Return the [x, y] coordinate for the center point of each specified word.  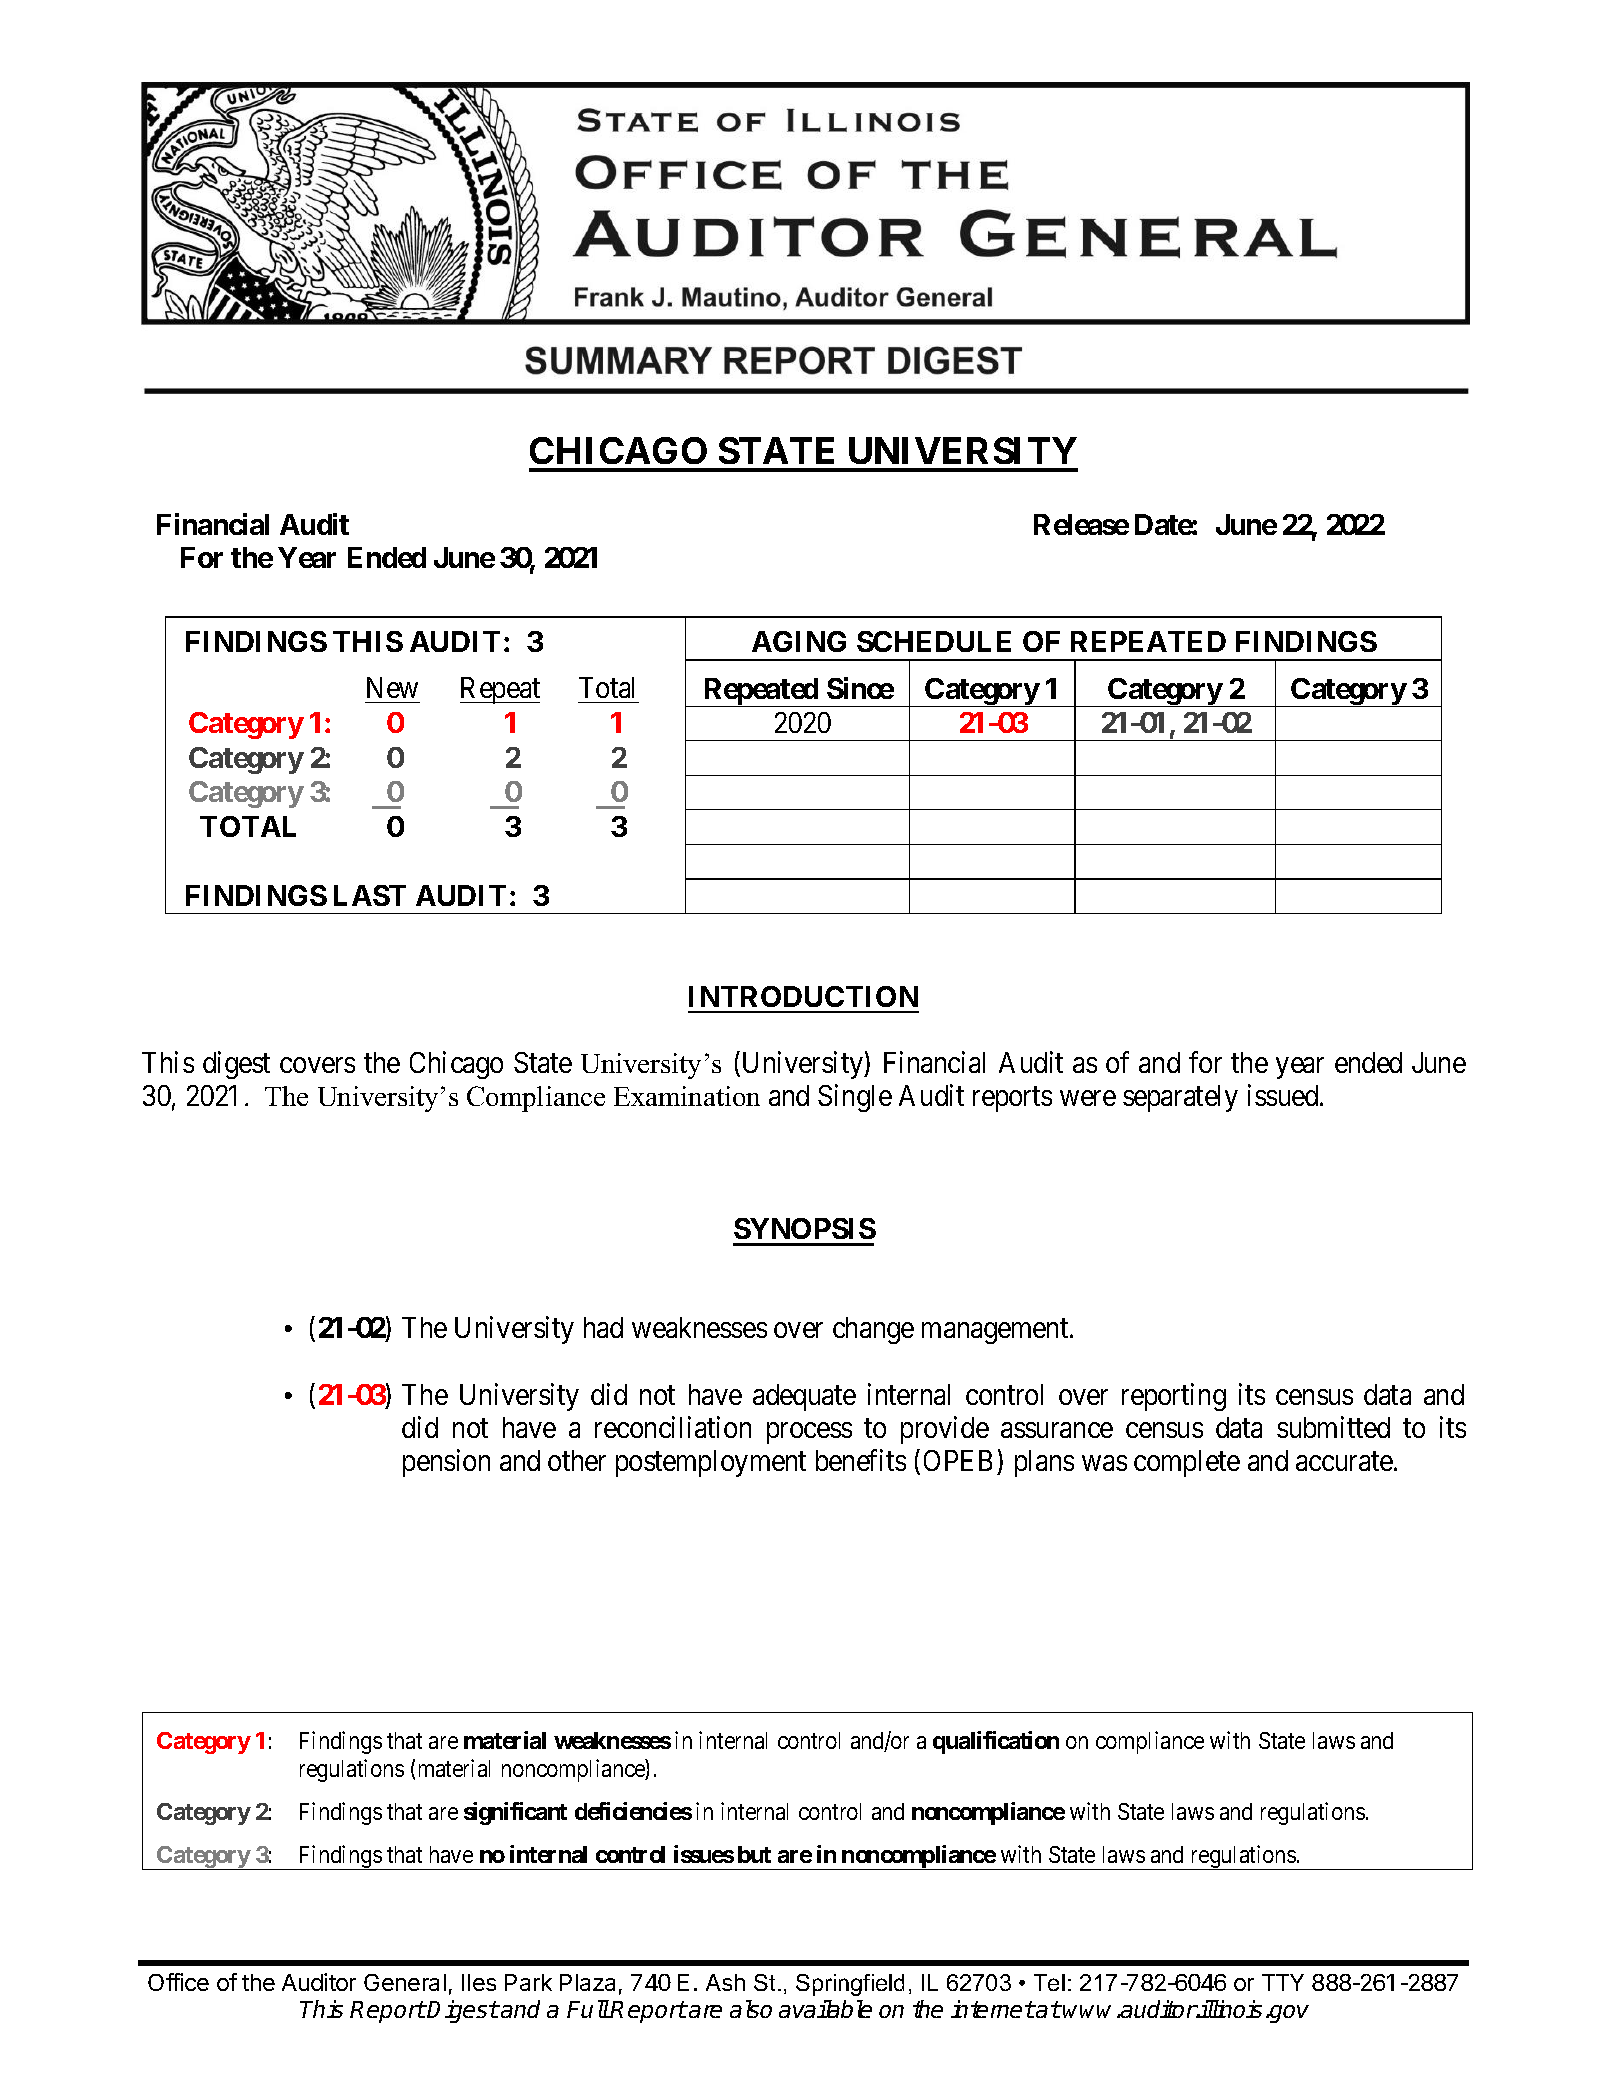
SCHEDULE [934, 641]
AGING [799, 641]
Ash [725, 1982]
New [392, 687]
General [405, 1982]
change [873, 1330]
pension [446, 1463]
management [996, 1332]
